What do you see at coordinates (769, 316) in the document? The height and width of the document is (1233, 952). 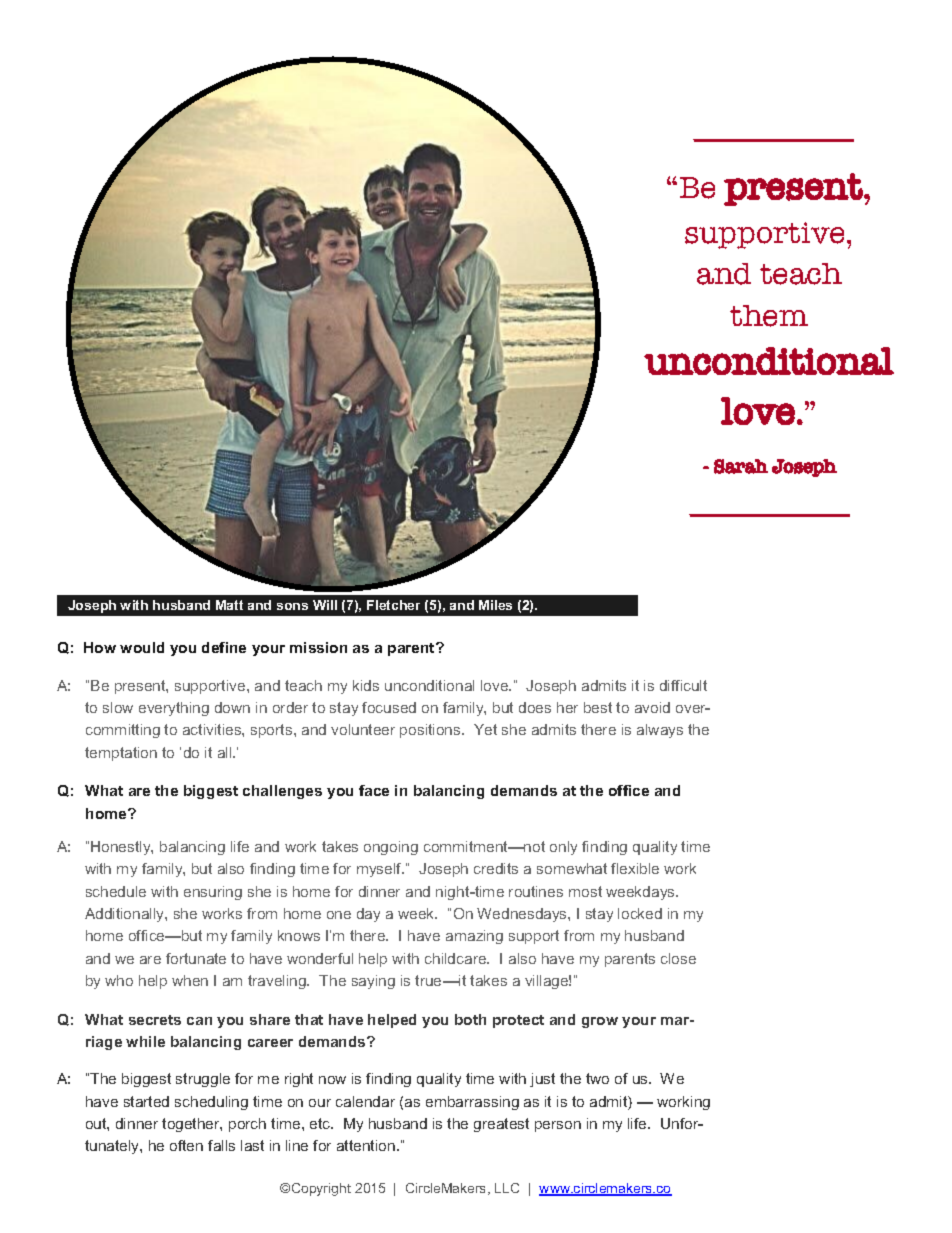 I see `them` at bounding box center [769, 316].
